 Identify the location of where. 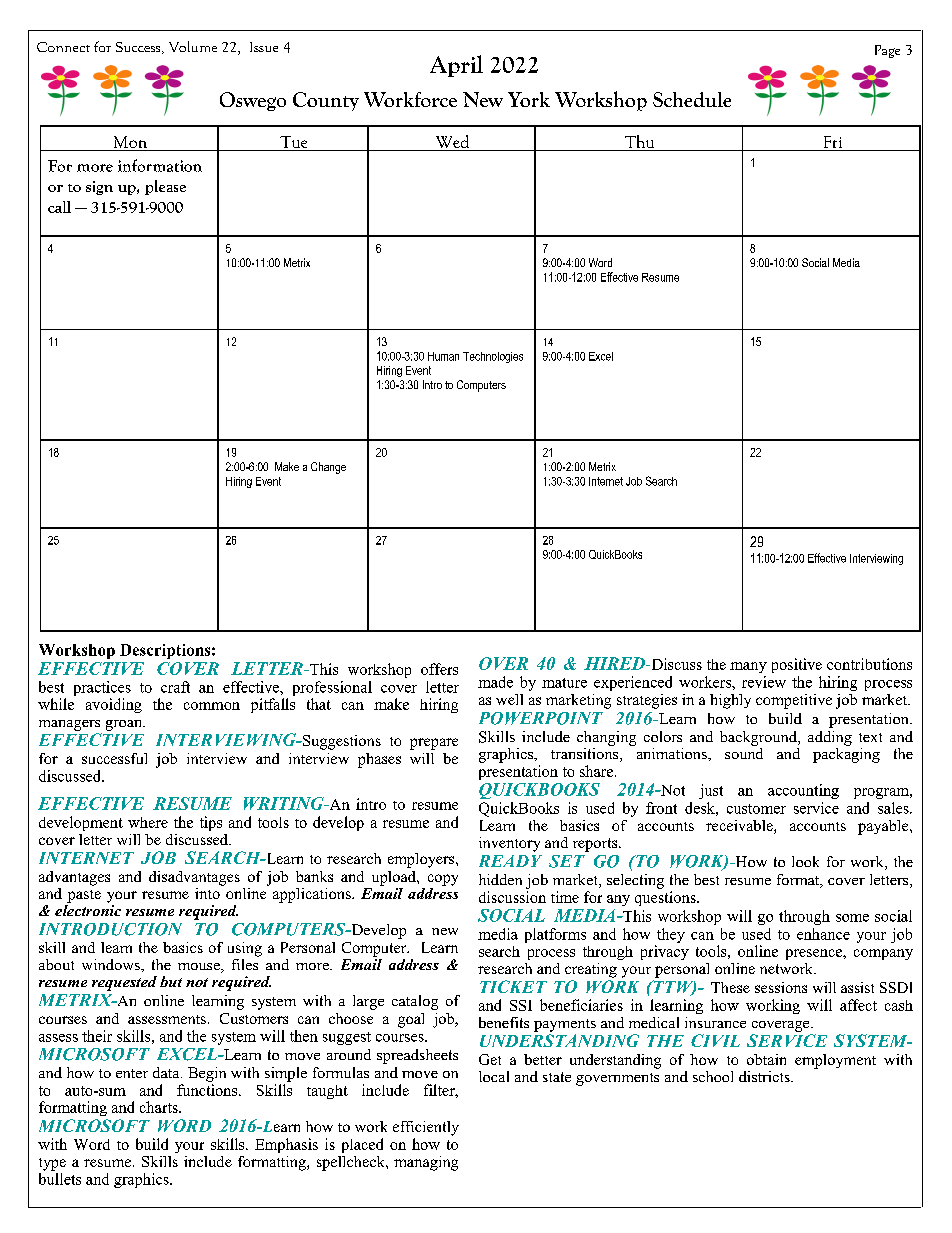
(148, 822).
